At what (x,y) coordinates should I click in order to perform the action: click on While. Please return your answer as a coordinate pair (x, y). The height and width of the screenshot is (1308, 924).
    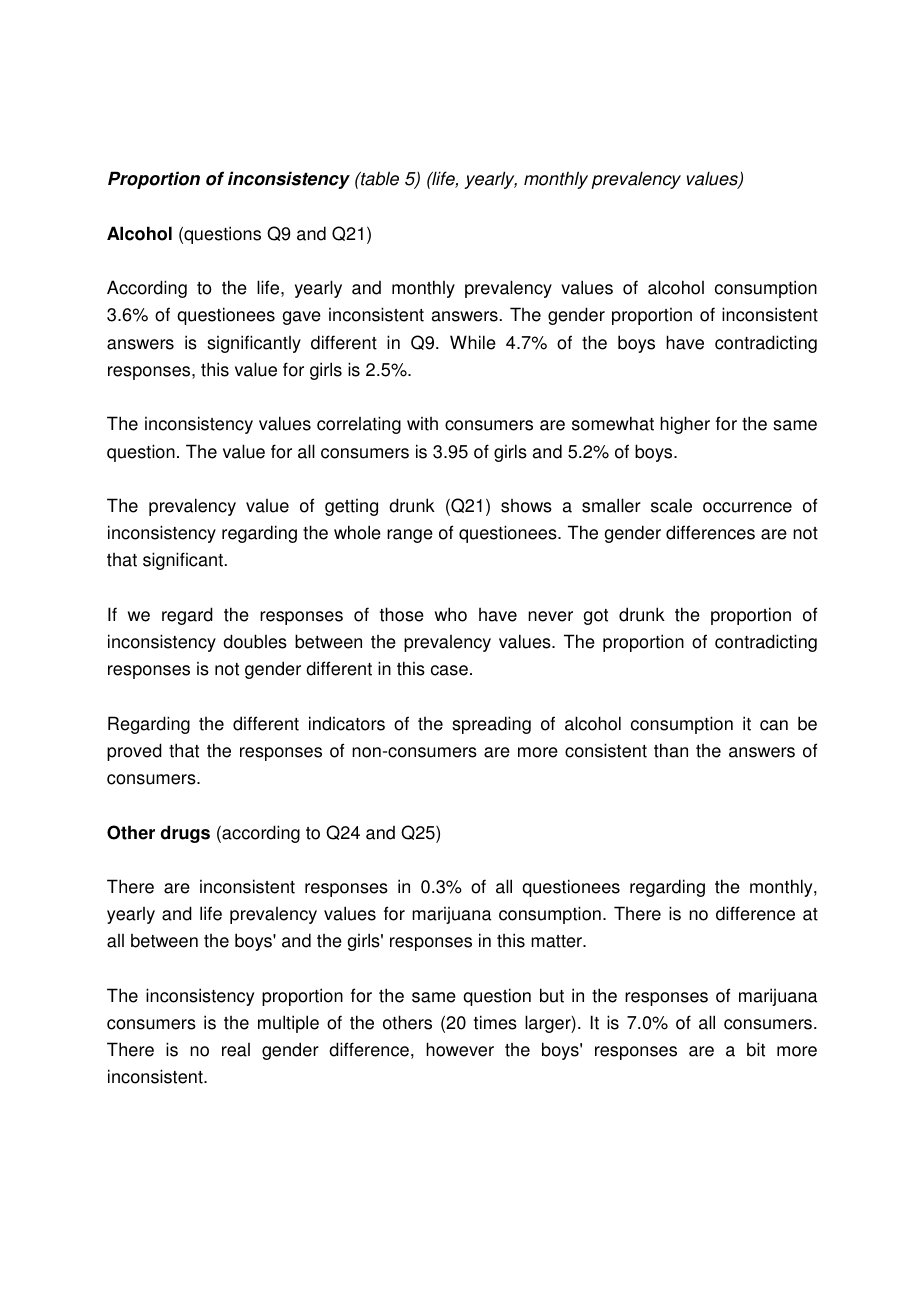
    Looking at the image, I should click on (473, 342).
